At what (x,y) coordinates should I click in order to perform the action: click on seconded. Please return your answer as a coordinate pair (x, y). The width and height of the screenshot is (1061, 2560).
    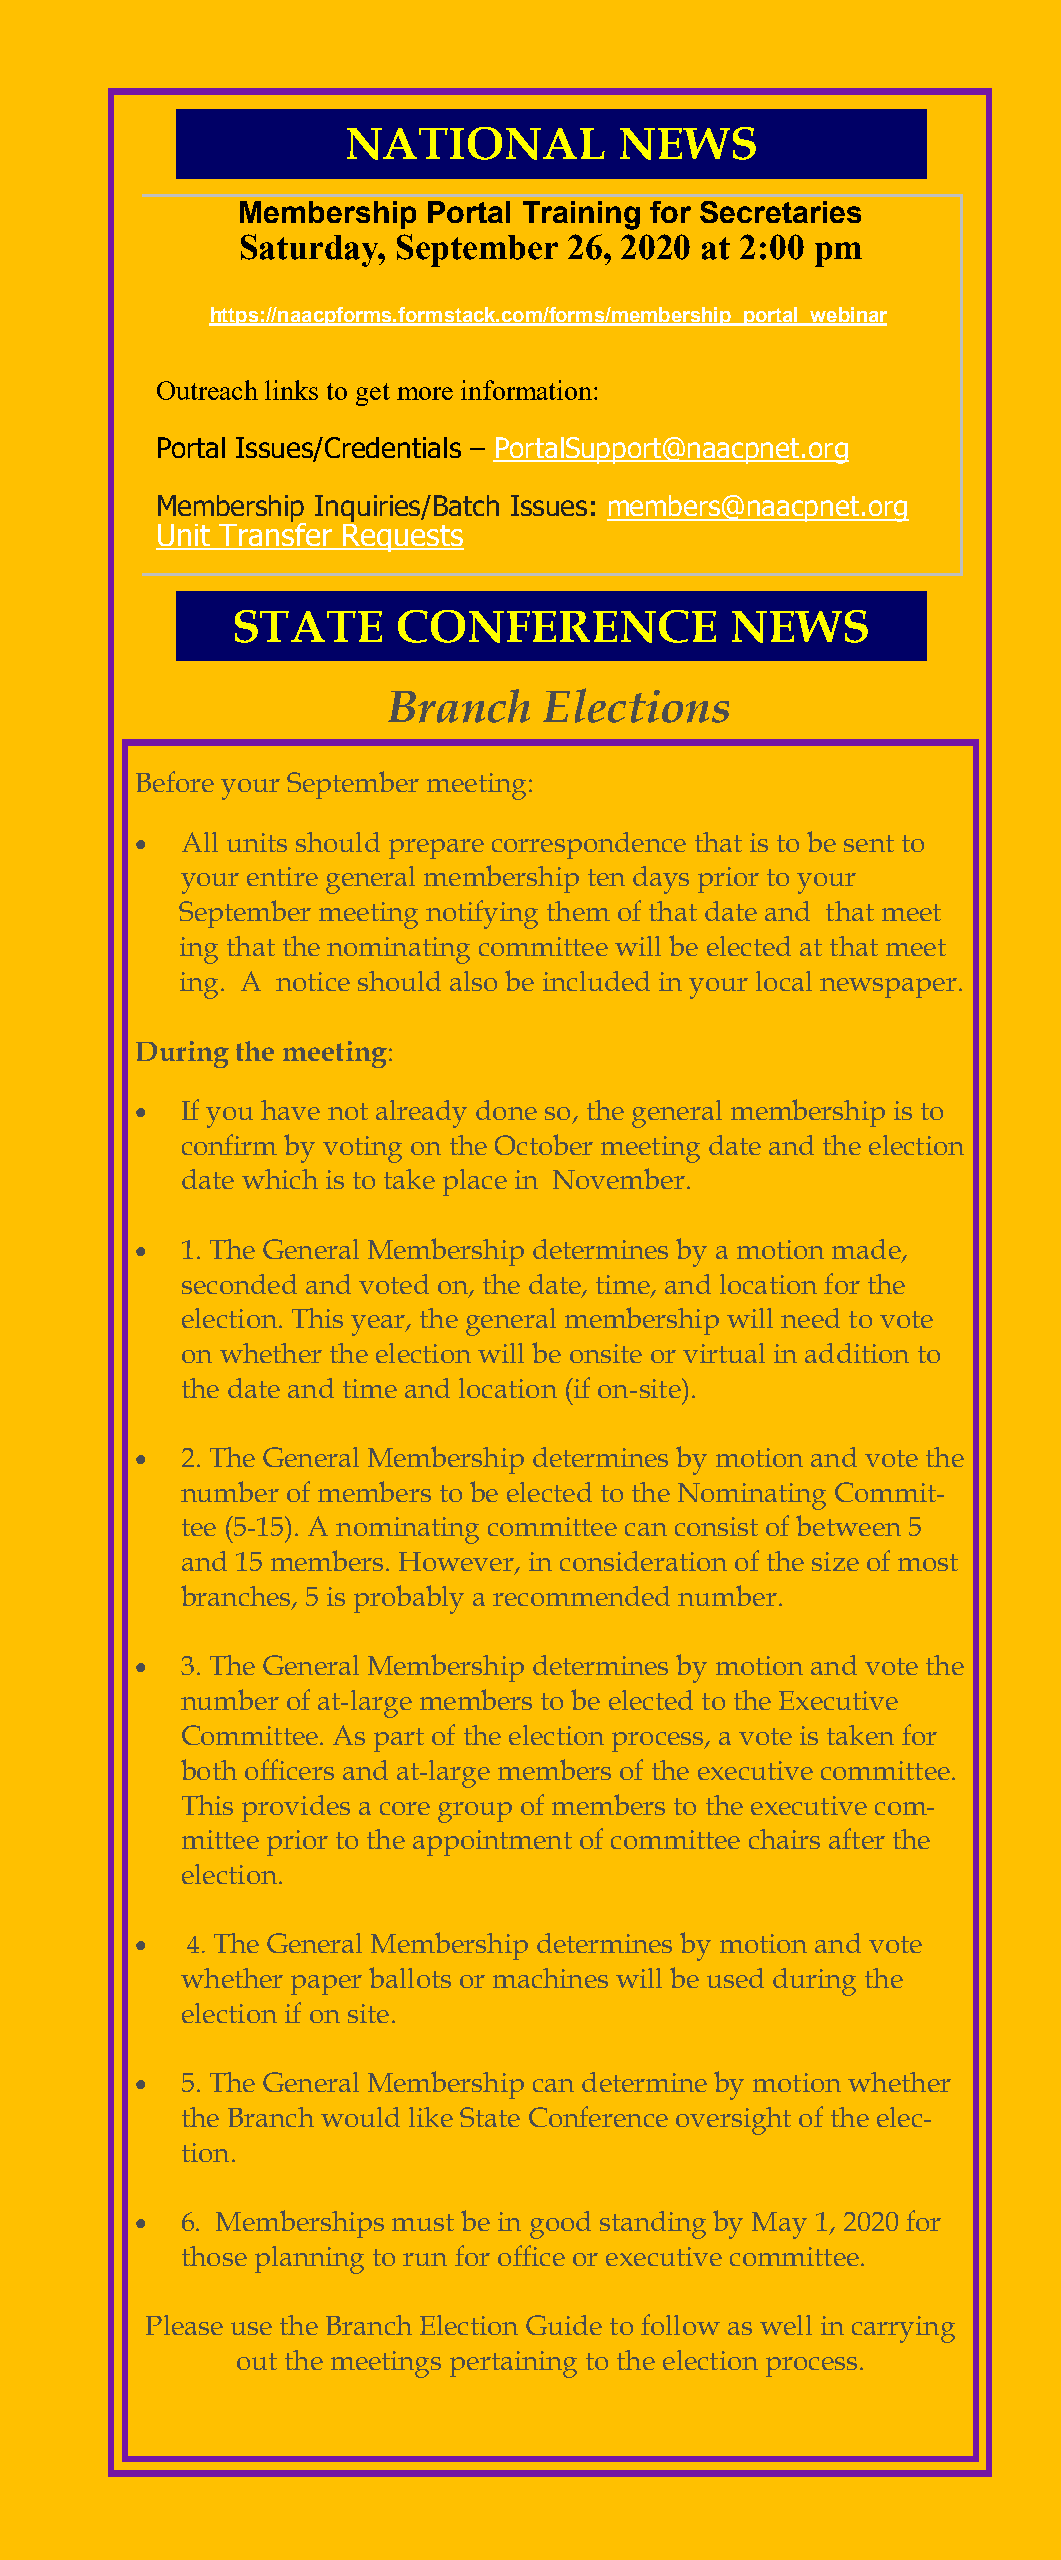
    Looking at the image, I should click on (239, 1284).
